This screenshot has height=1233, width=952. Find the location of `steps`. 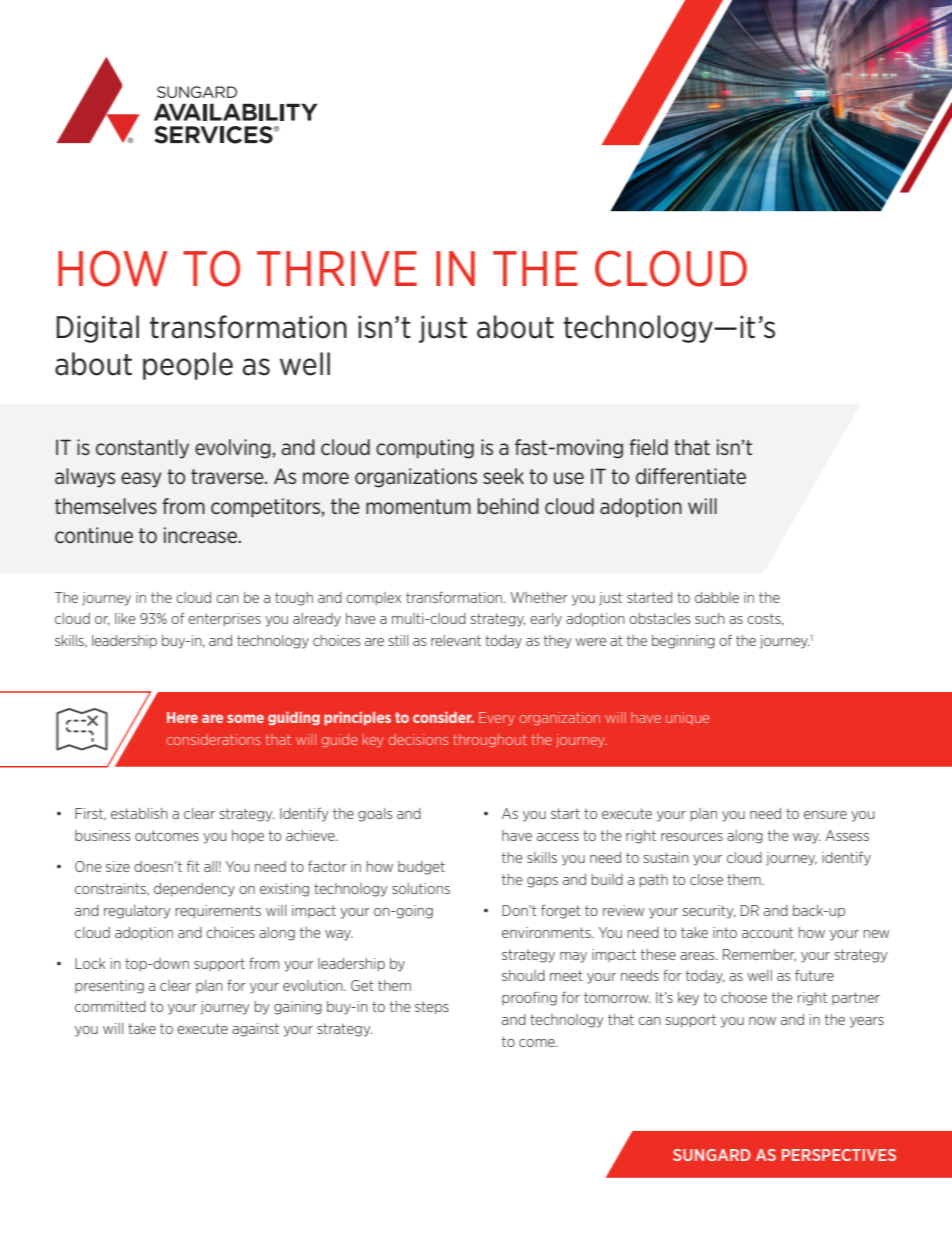

steps is located at coordinates (432, 1007).
